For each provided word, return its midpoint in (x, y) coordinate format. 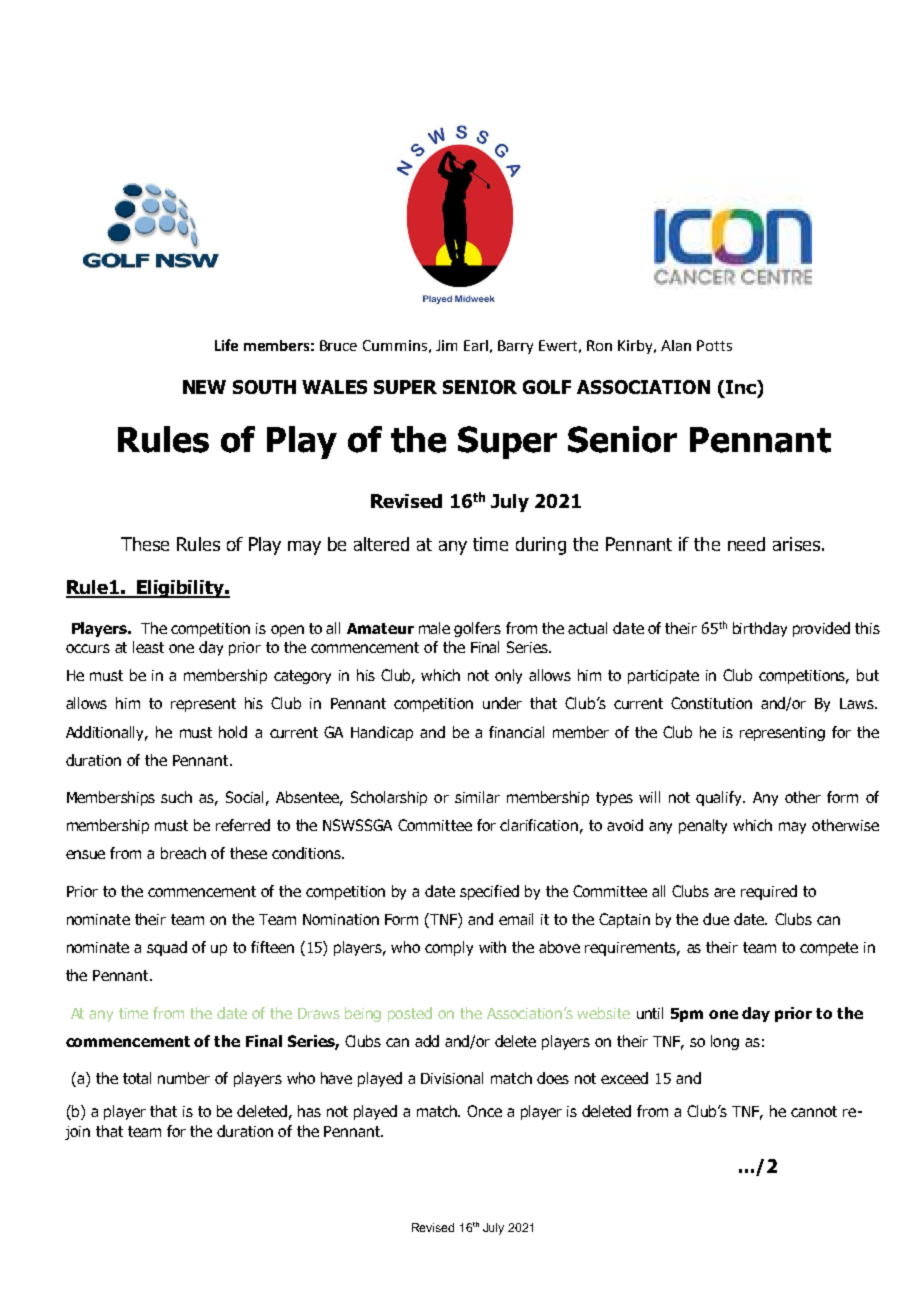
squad (167, 948)
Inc (742, 387)
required (769, 892)
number (184, 1078)
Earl (476, 345)
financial (516, 732)
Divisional (452, 1078)
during (541, 546)
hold (233, 732)
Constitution (711, 703)
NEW (204, 387)
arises (796, 544)
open (287, 631)
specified (489, 892)
